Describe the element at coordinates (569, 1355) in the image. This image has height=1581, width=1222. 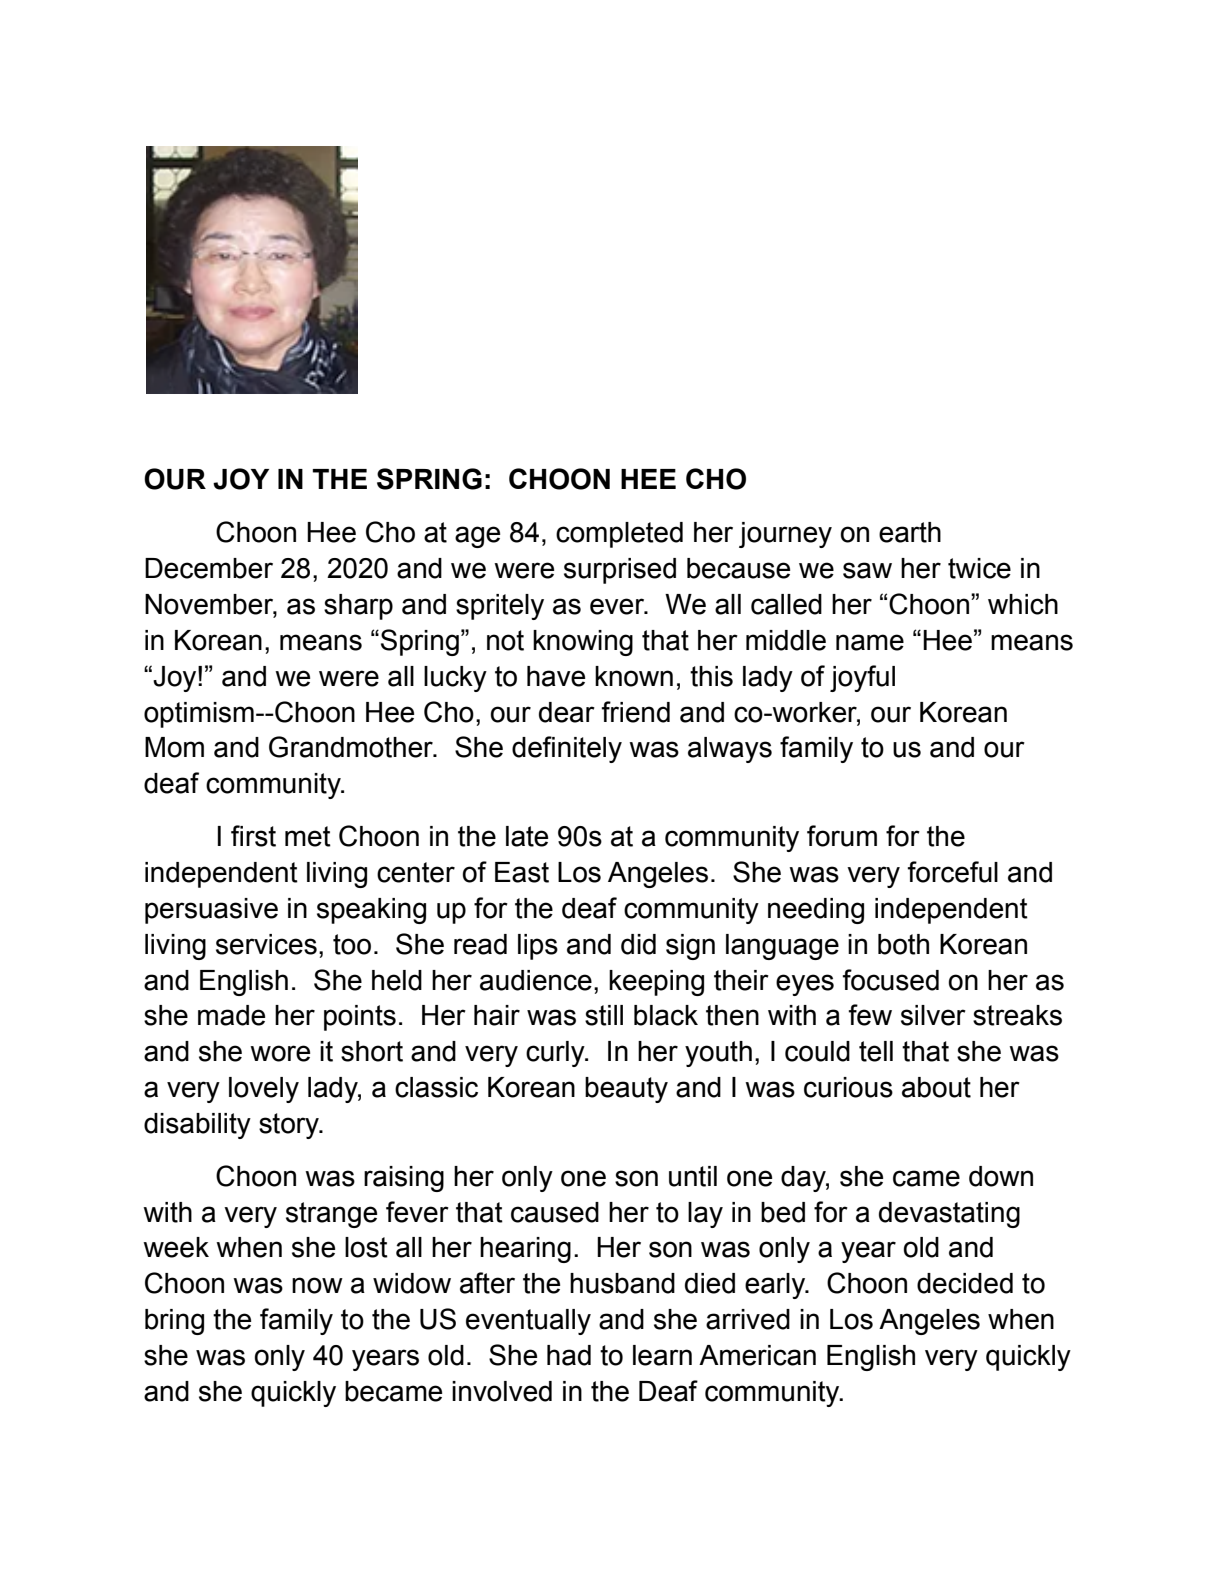
I see `had` at that location.
